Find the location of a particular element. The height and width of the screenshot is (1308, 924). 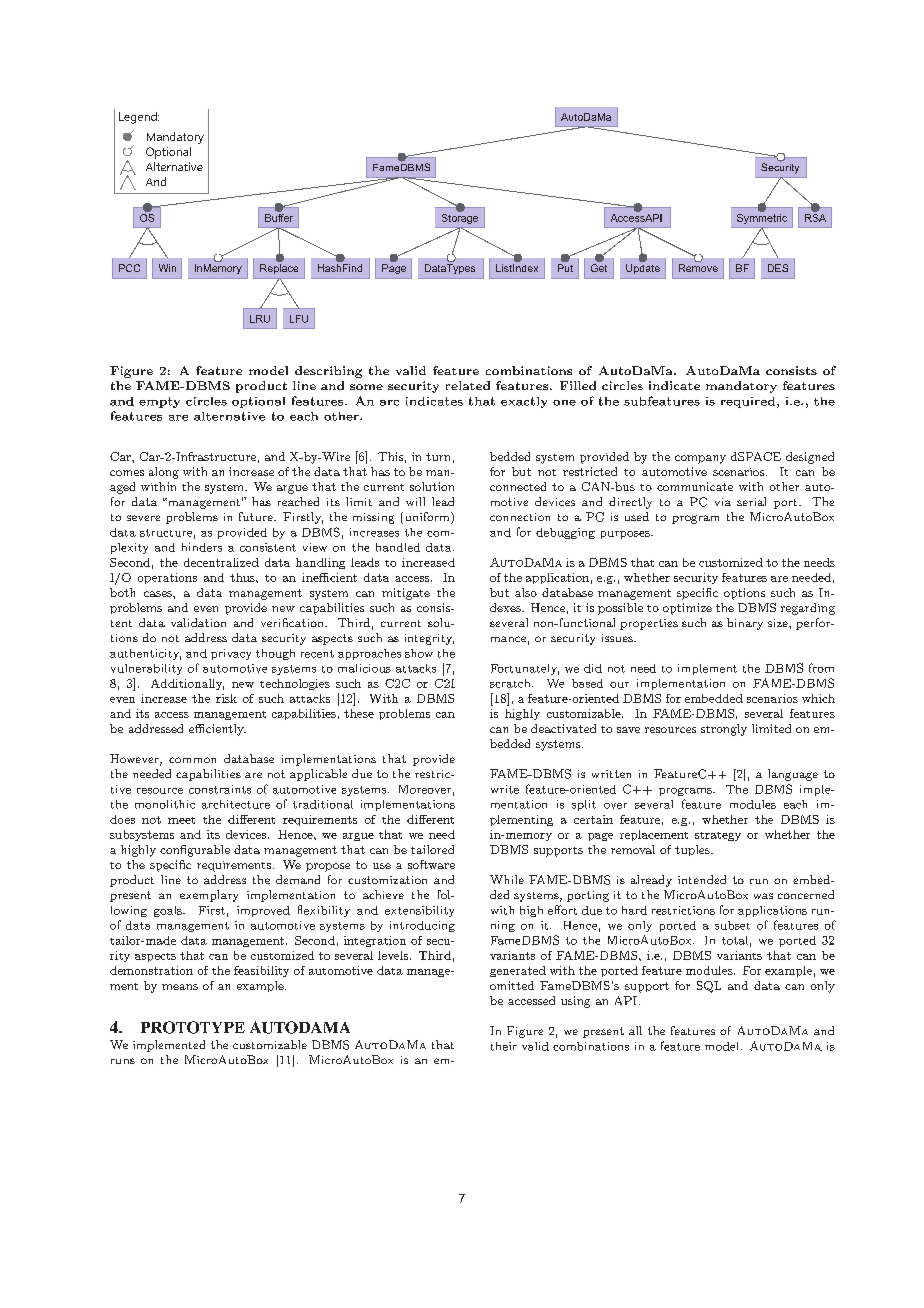

SQL is located at coordinates (709, 987).
